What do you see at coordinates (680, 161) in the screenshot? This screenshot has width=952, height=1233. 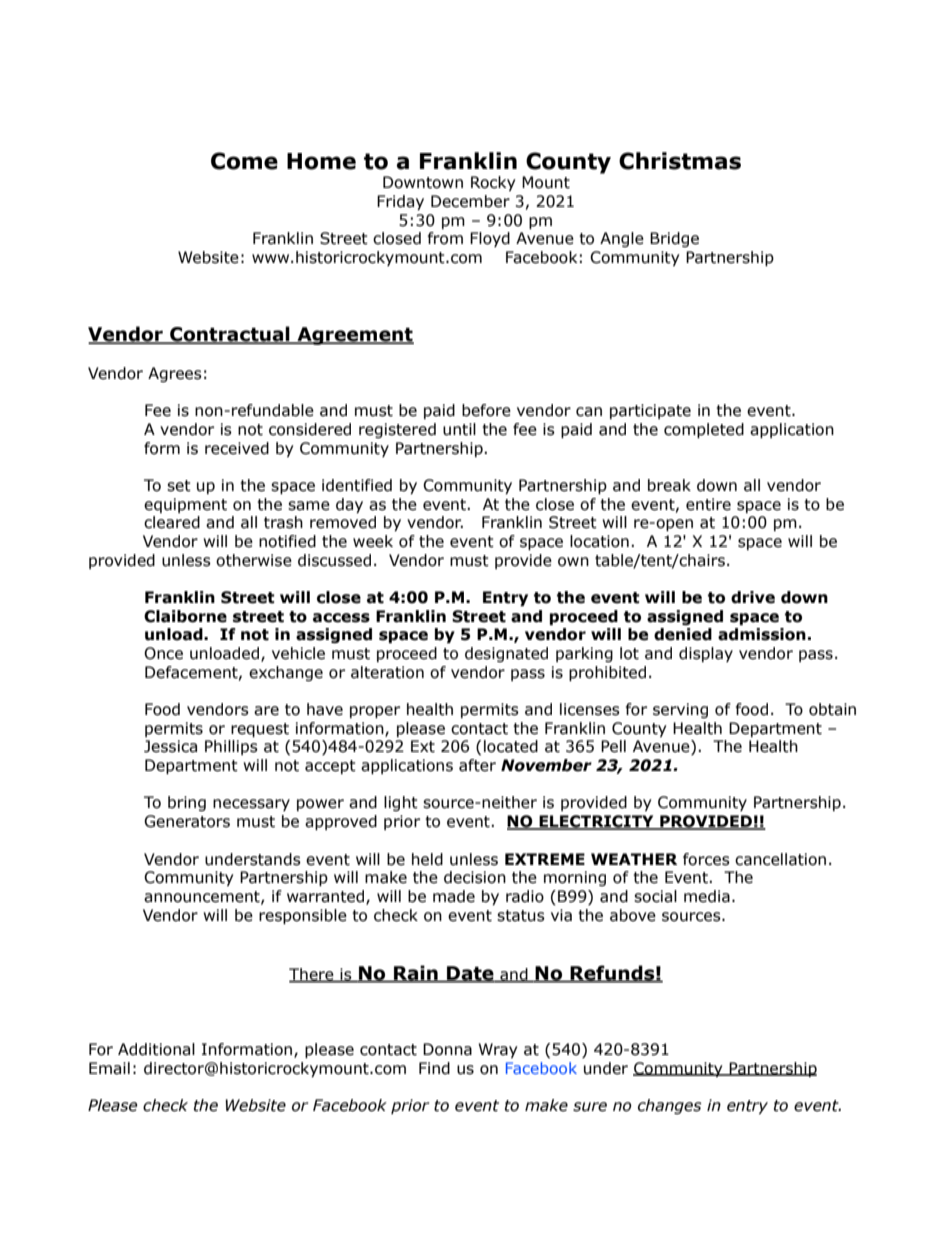 I see `Christmas` at bounding box center [680, 161].
